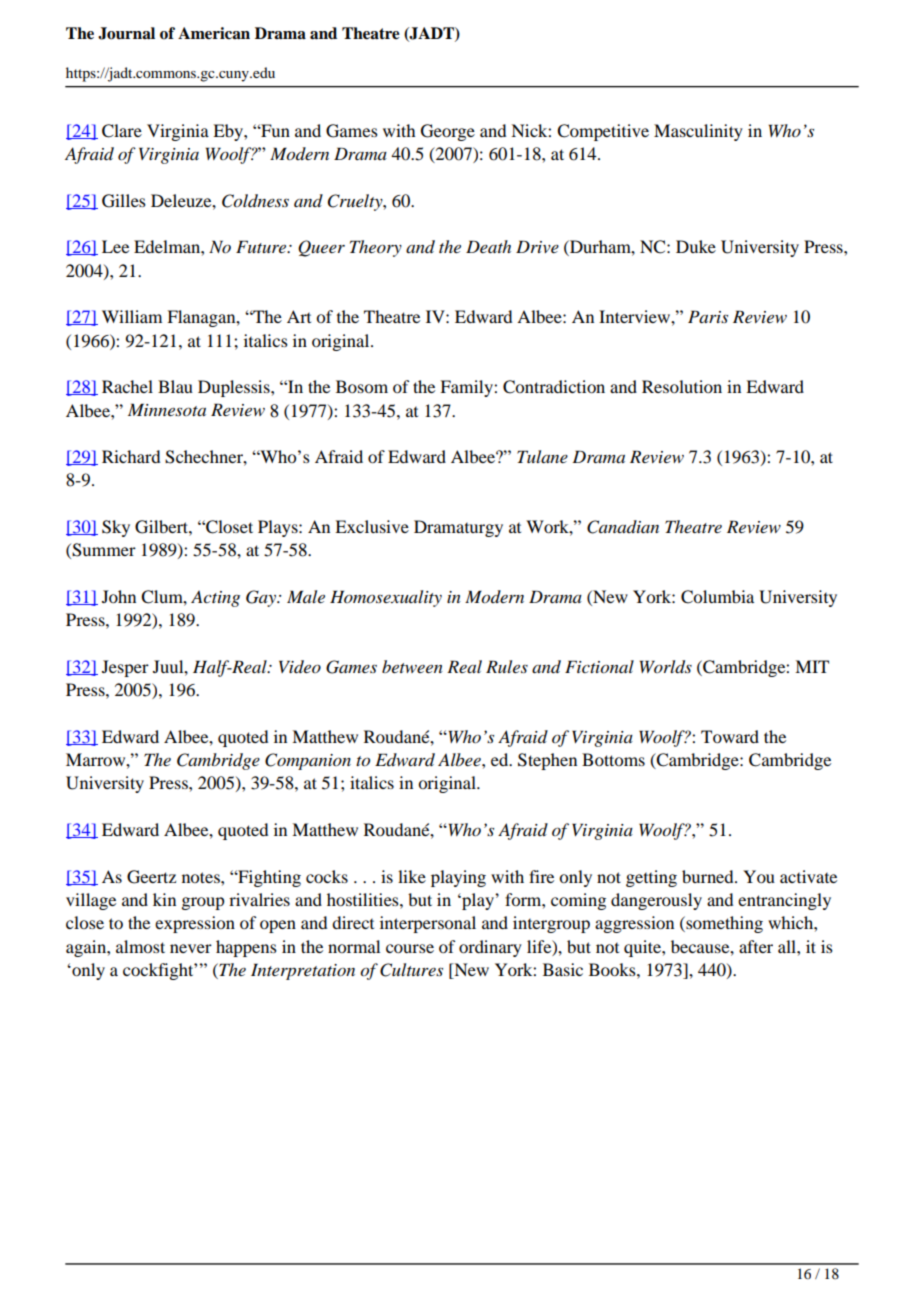  Describe the element at coordinates (191, 948) in the screenshot. I see `never` at that location.
